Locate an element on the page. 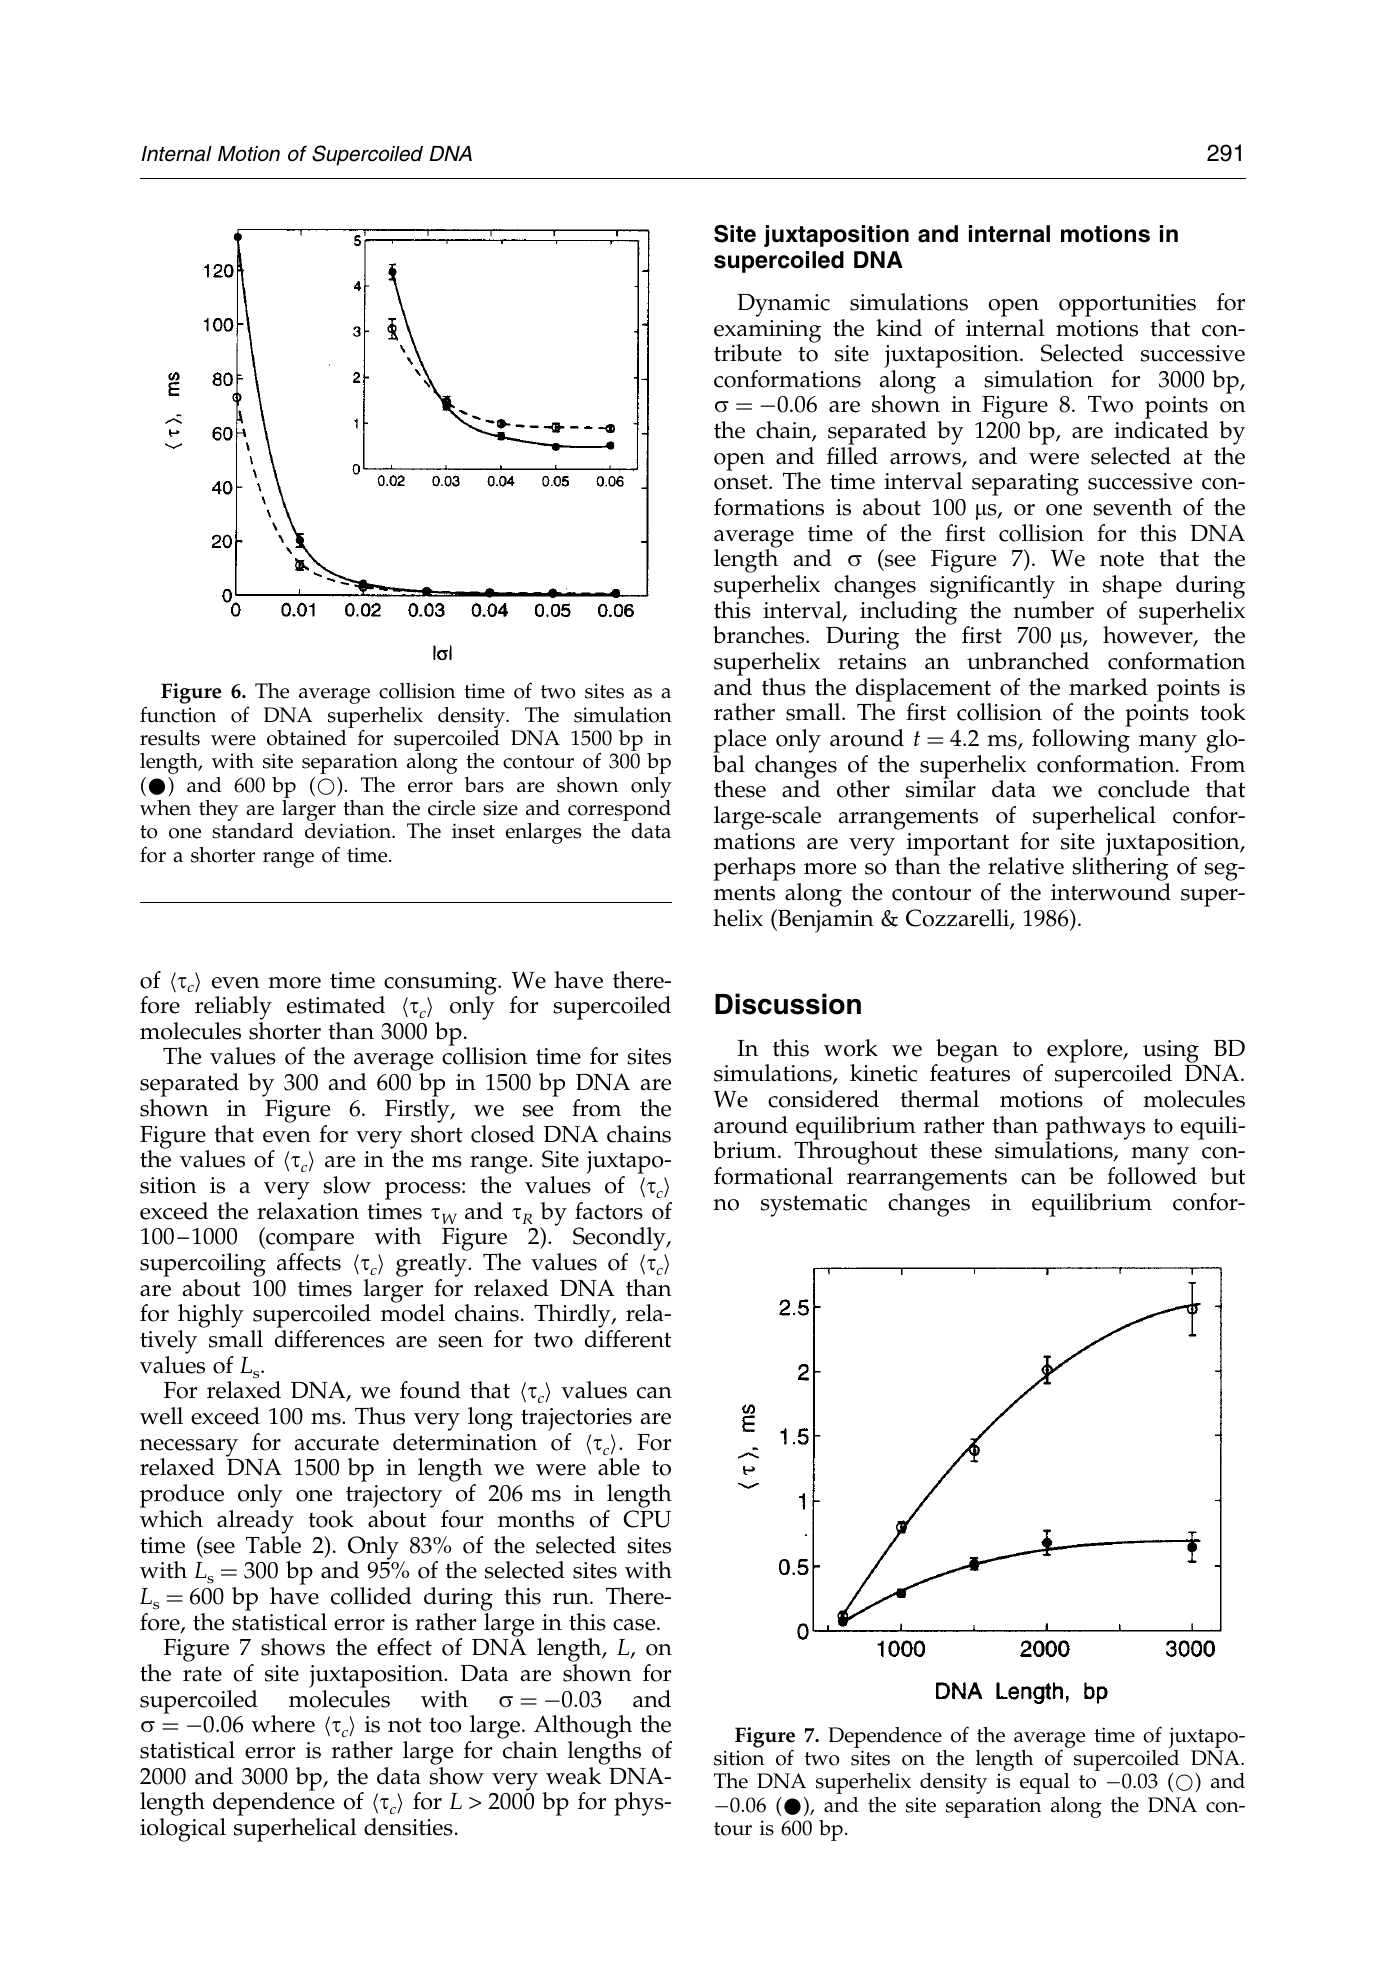  already is located at coordinates (255, 1522).
